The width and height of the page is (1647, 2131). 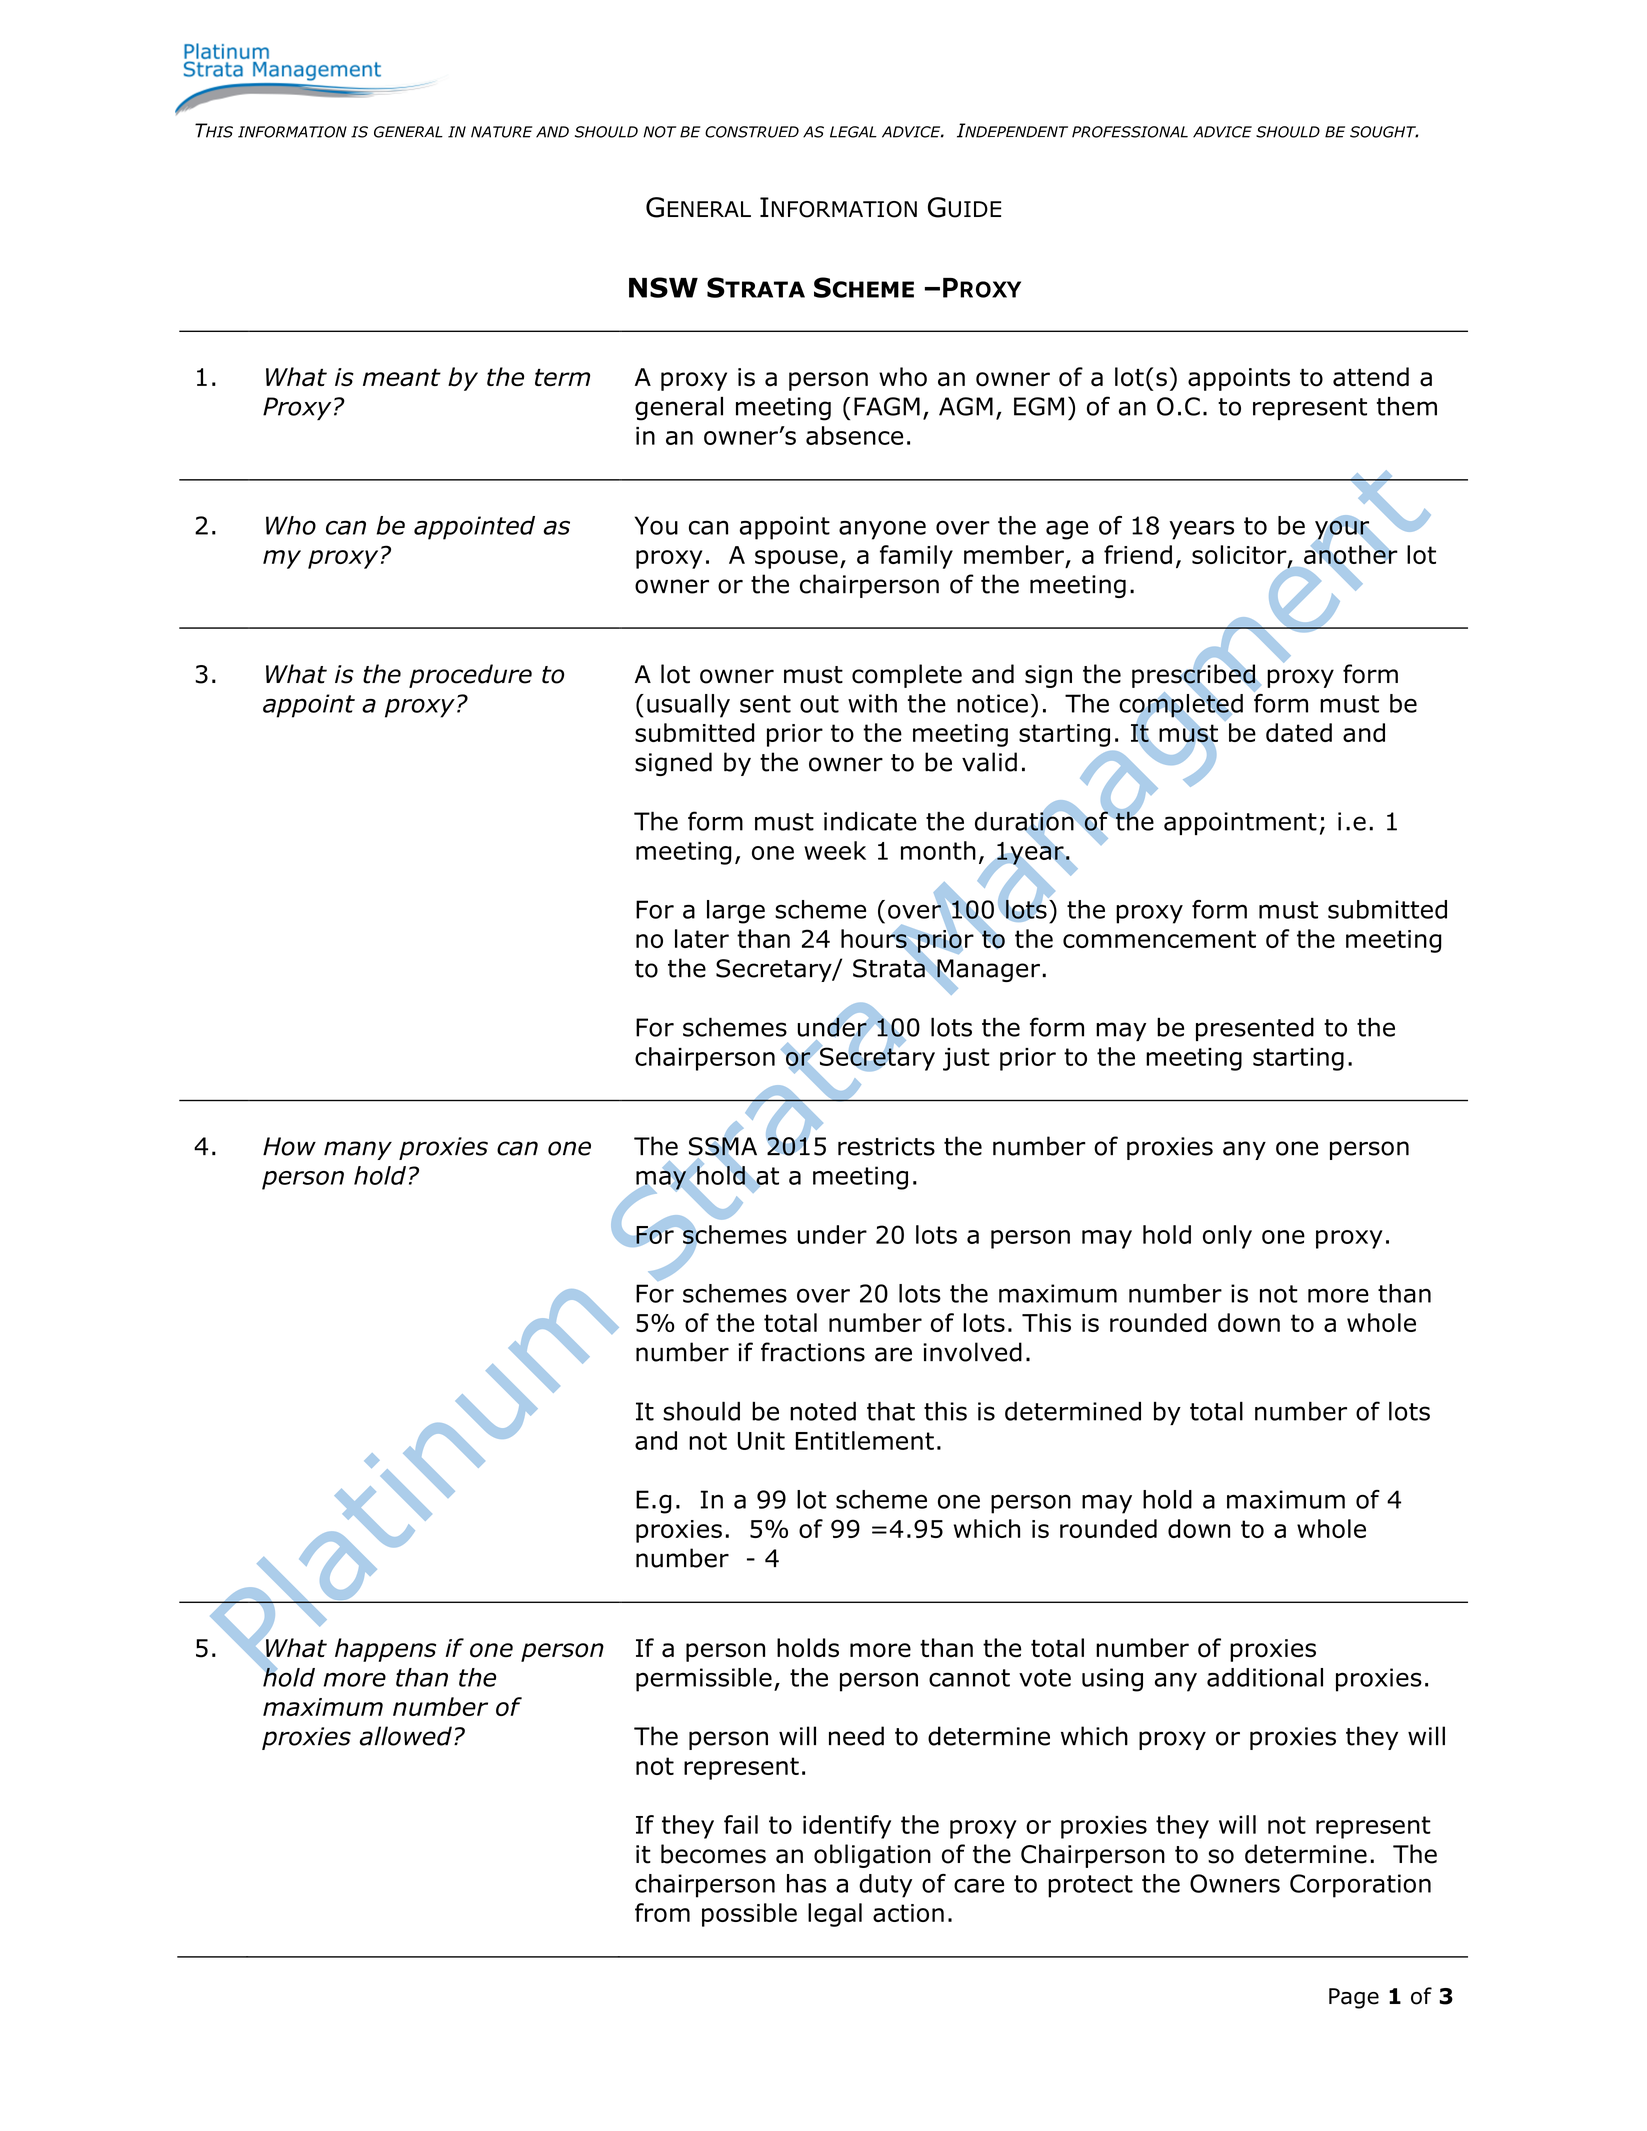 I want to click on NATURE, so click(x=501, y=132).
